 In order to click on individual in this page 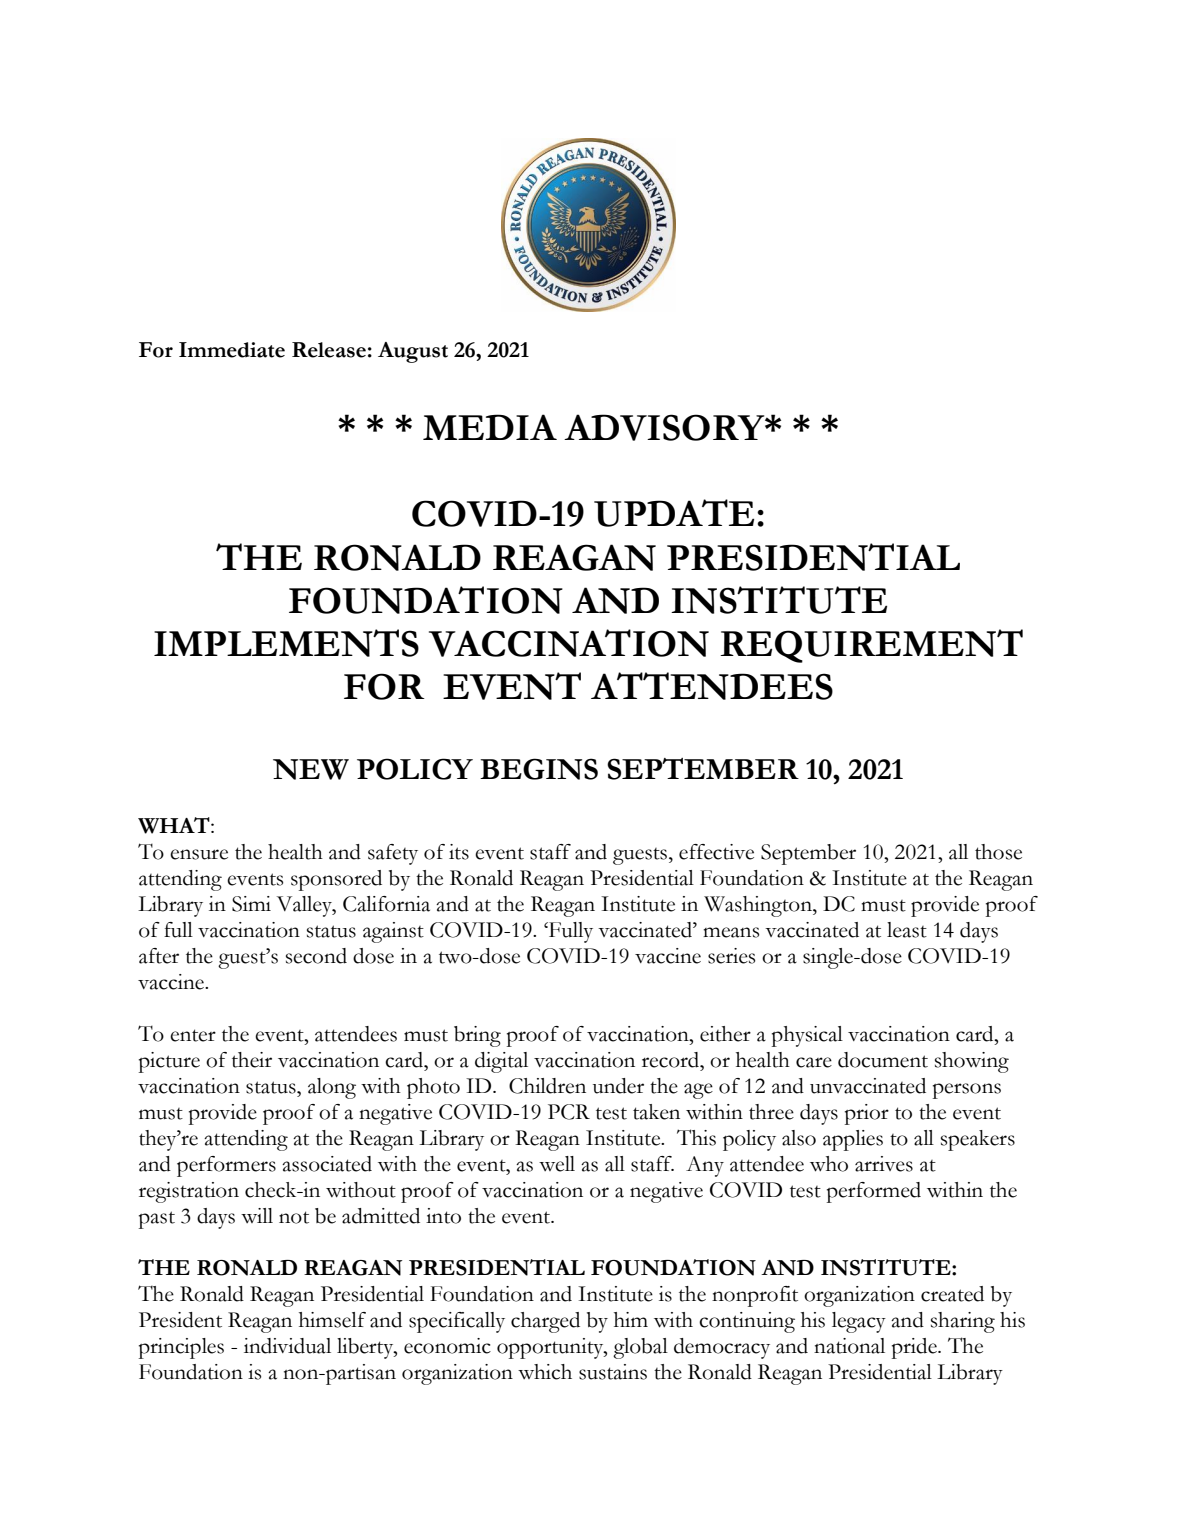, I will do `click(287, 1346)`.
